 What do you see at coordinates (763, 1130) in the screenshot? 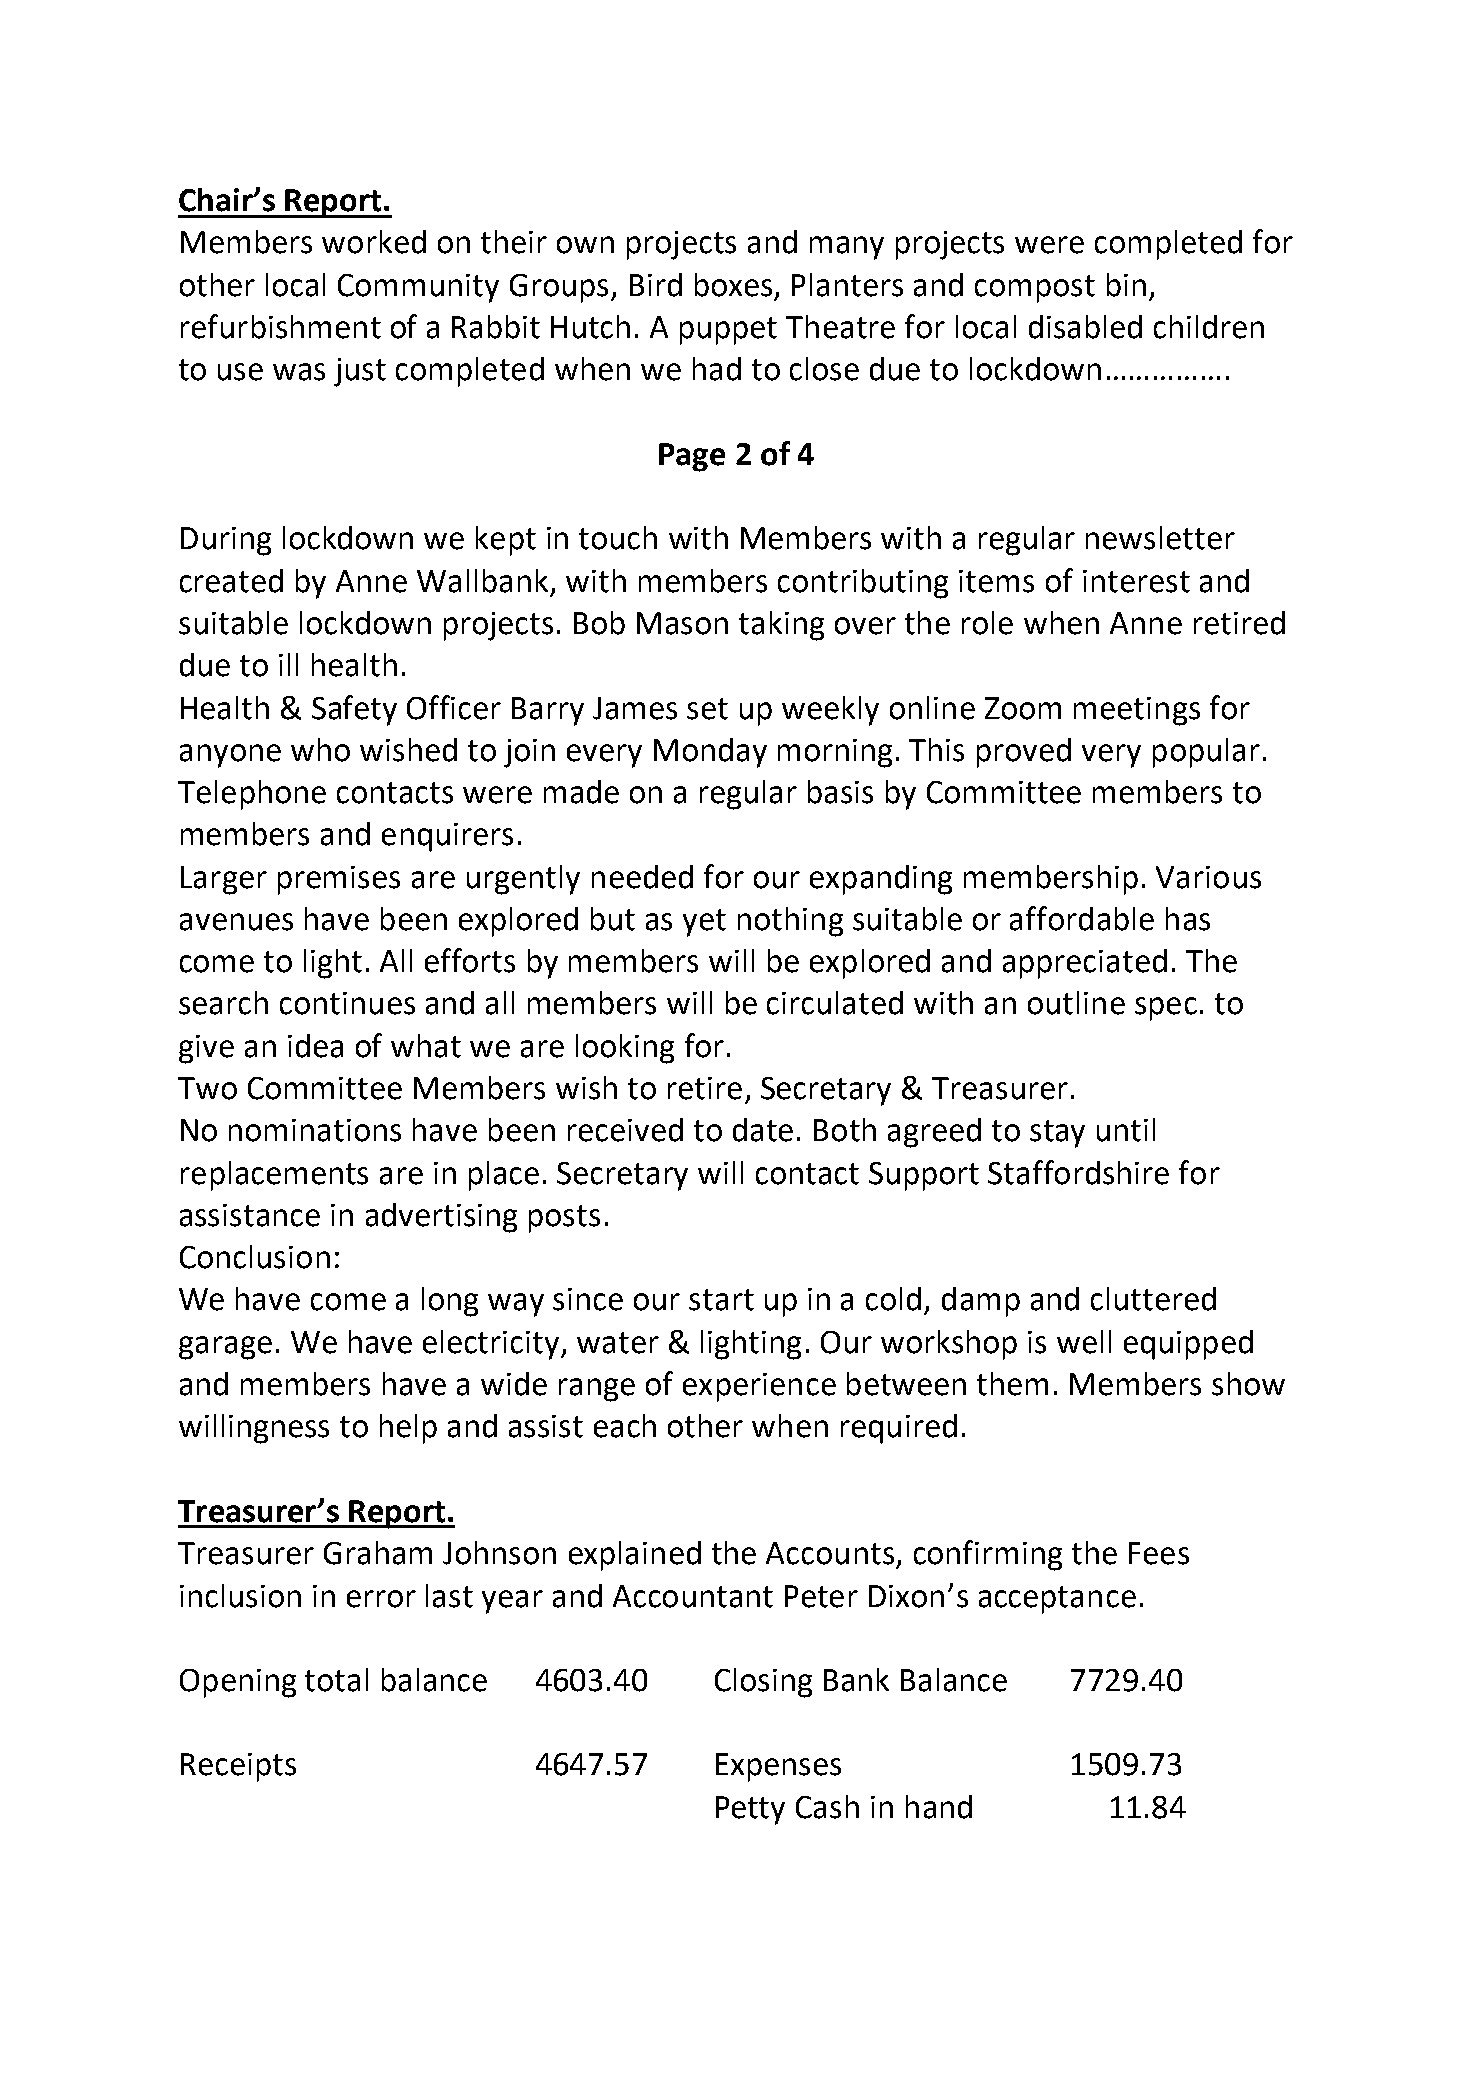
I see `date` at bounding box center [763, 1130].
